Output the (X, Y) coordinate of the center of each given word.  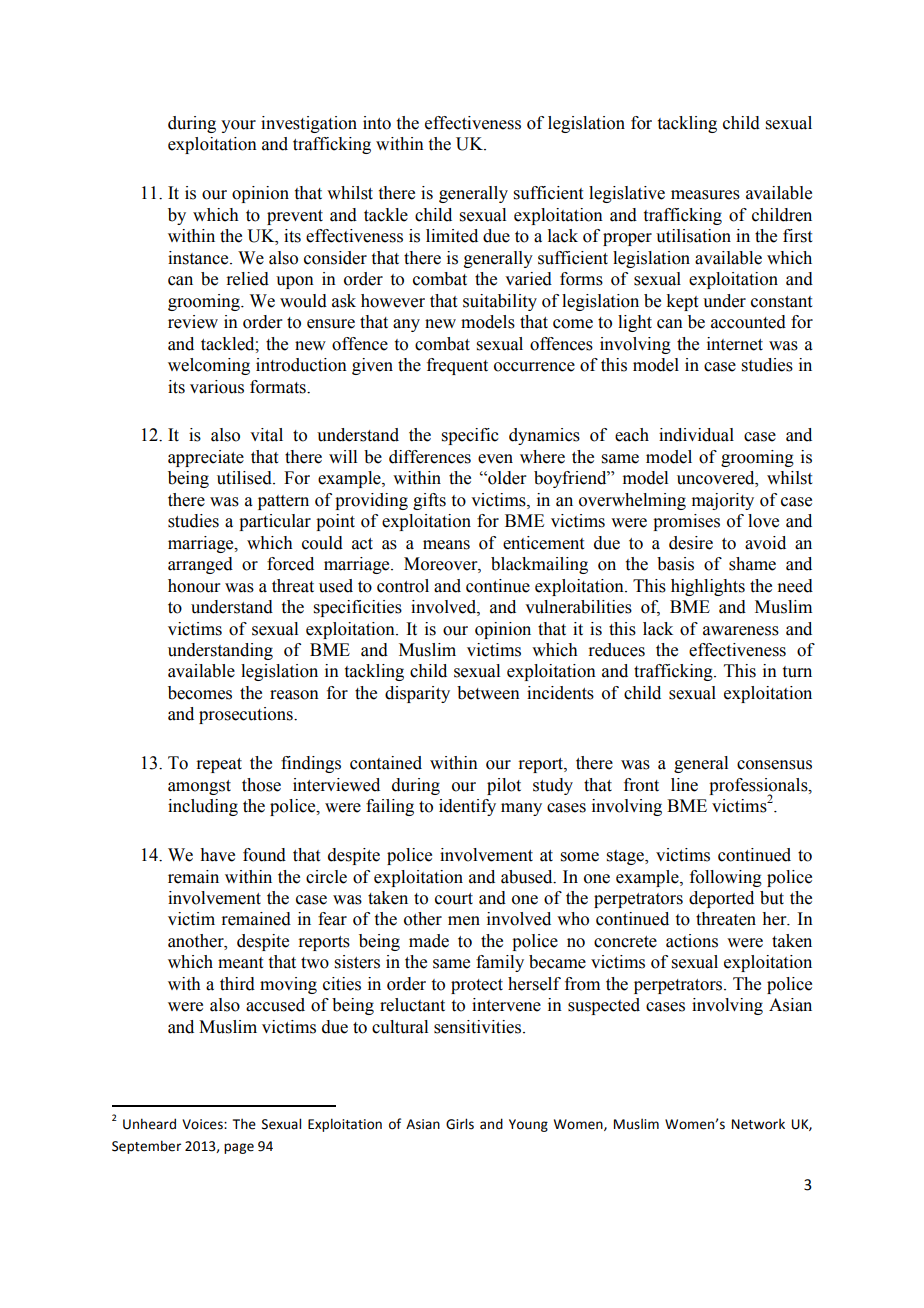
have (217, 855)
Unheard (149, 1124)
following (726, 878)
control (403, 586)
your (238, 126)
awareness (741, 631)
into (377, 123)
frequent (457, 366)
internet (735, 344)
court (454, 899)
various (217, 387)
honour (194, 586)
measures (705, 195)
